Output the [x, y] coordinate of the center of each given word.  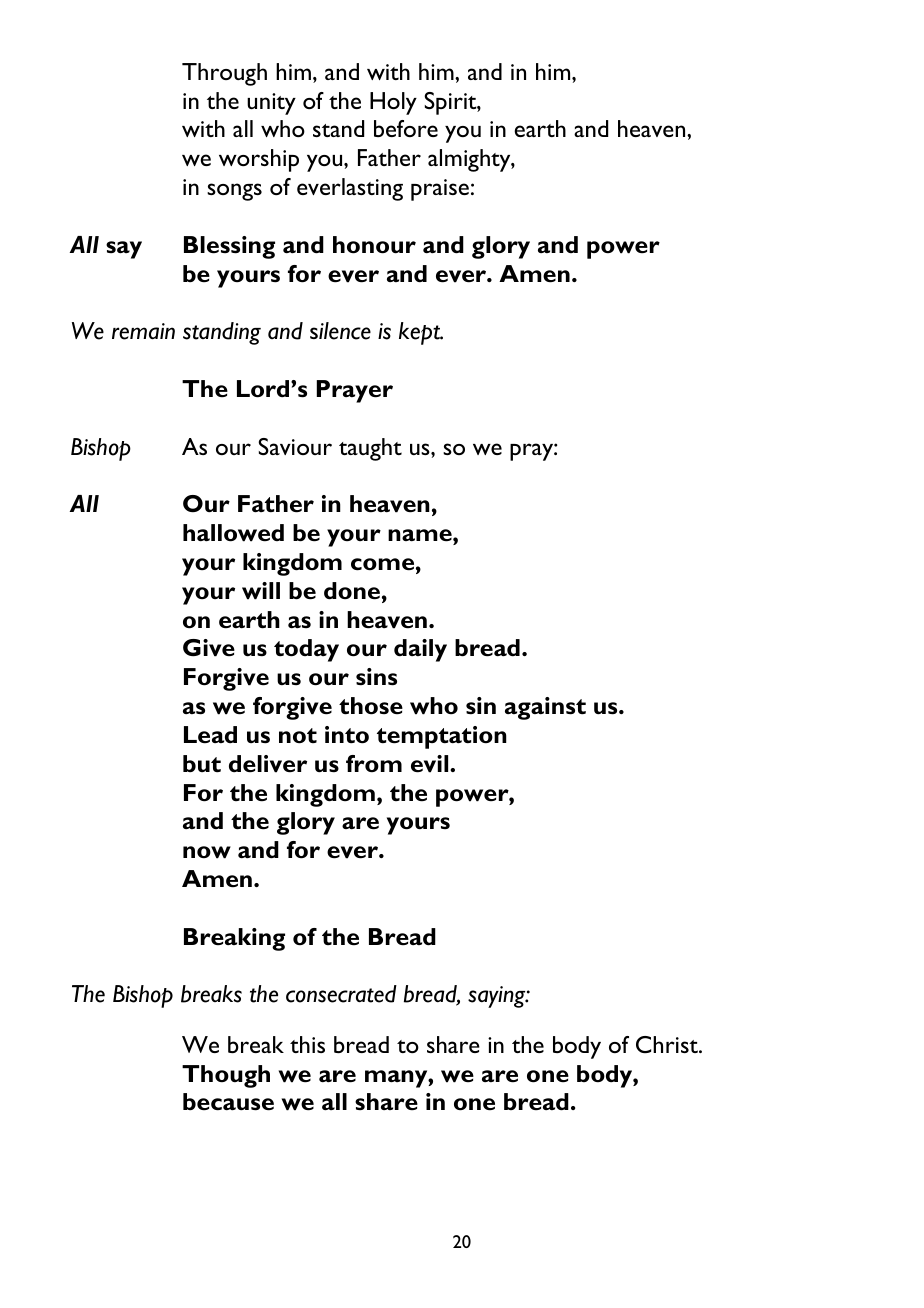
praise [440, 190]
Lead [210, 735]
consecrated [341, 994]
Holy [393, 103]
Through [224, 74]
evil [431, 764]
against [545, 708]
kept [421, 333]
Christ [668, 1044]
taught [370, 449]
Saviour [295, 446]
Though [226, 1076]
